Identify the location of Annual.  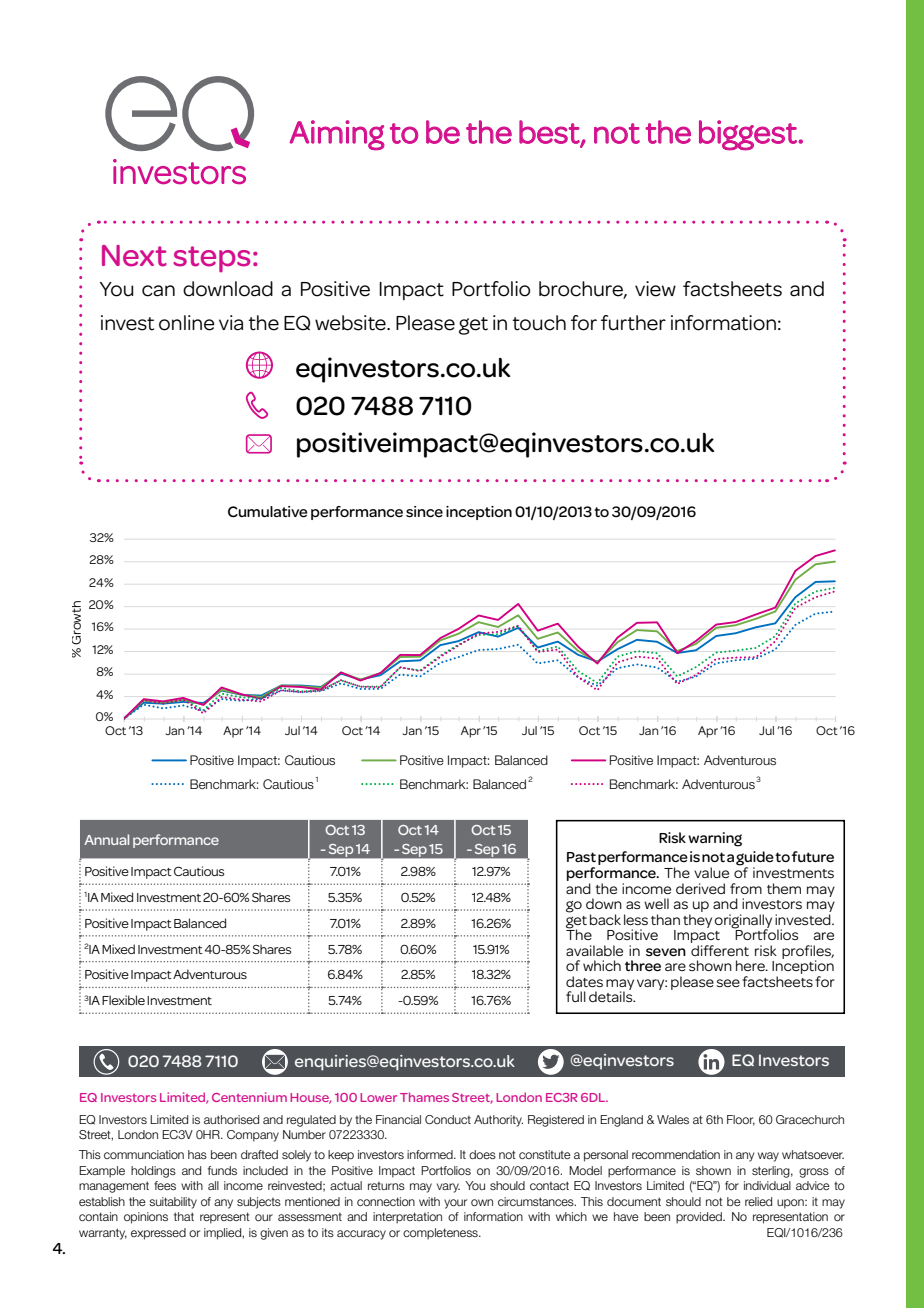
(106, 839).
